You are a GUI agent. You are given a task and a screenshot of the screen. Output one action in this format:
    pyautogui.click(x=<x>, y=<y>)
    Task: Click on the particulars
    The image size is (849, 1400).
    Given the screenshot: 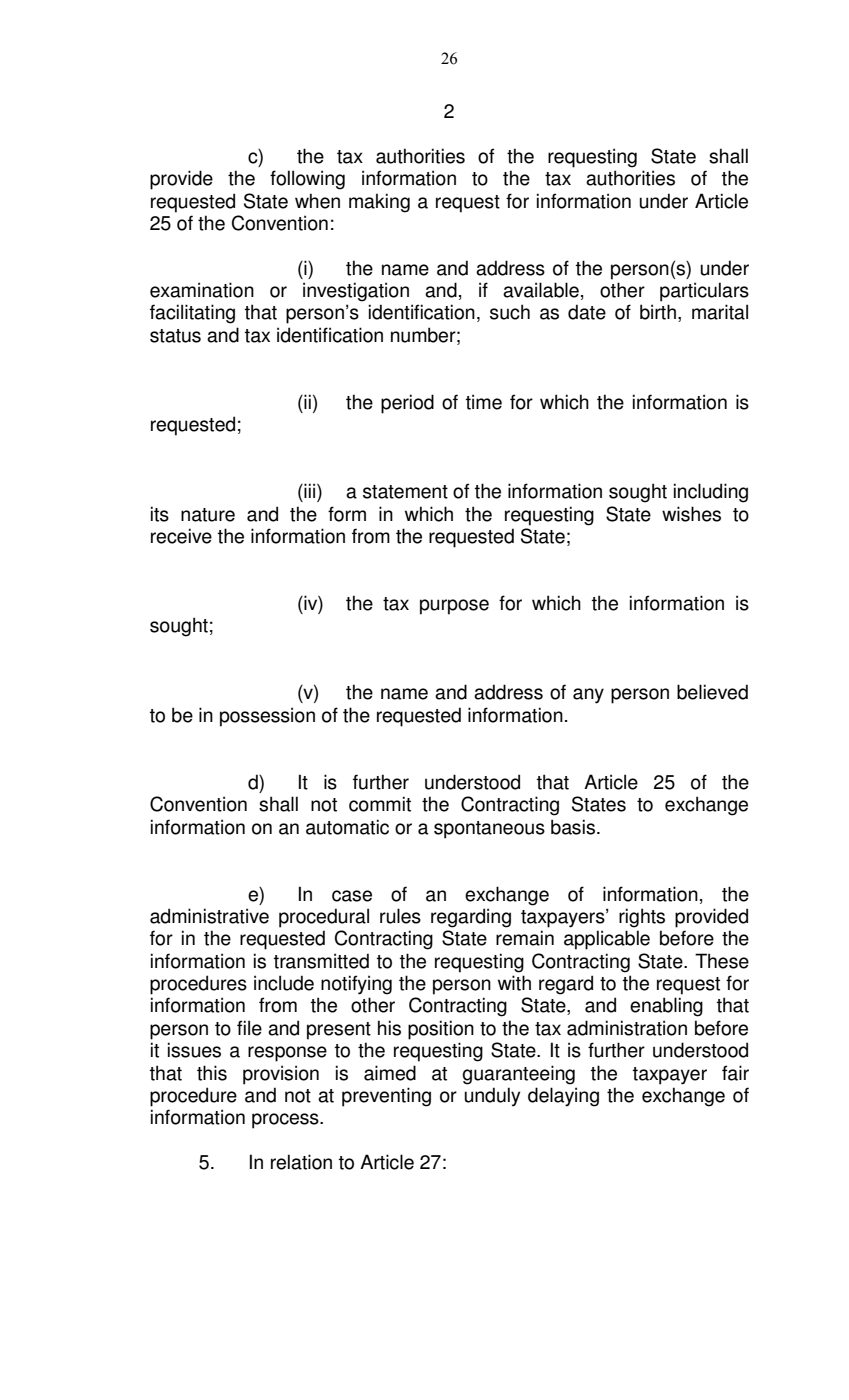 What is the action you would take?
    pyautogui.click(x=704, y=292)
